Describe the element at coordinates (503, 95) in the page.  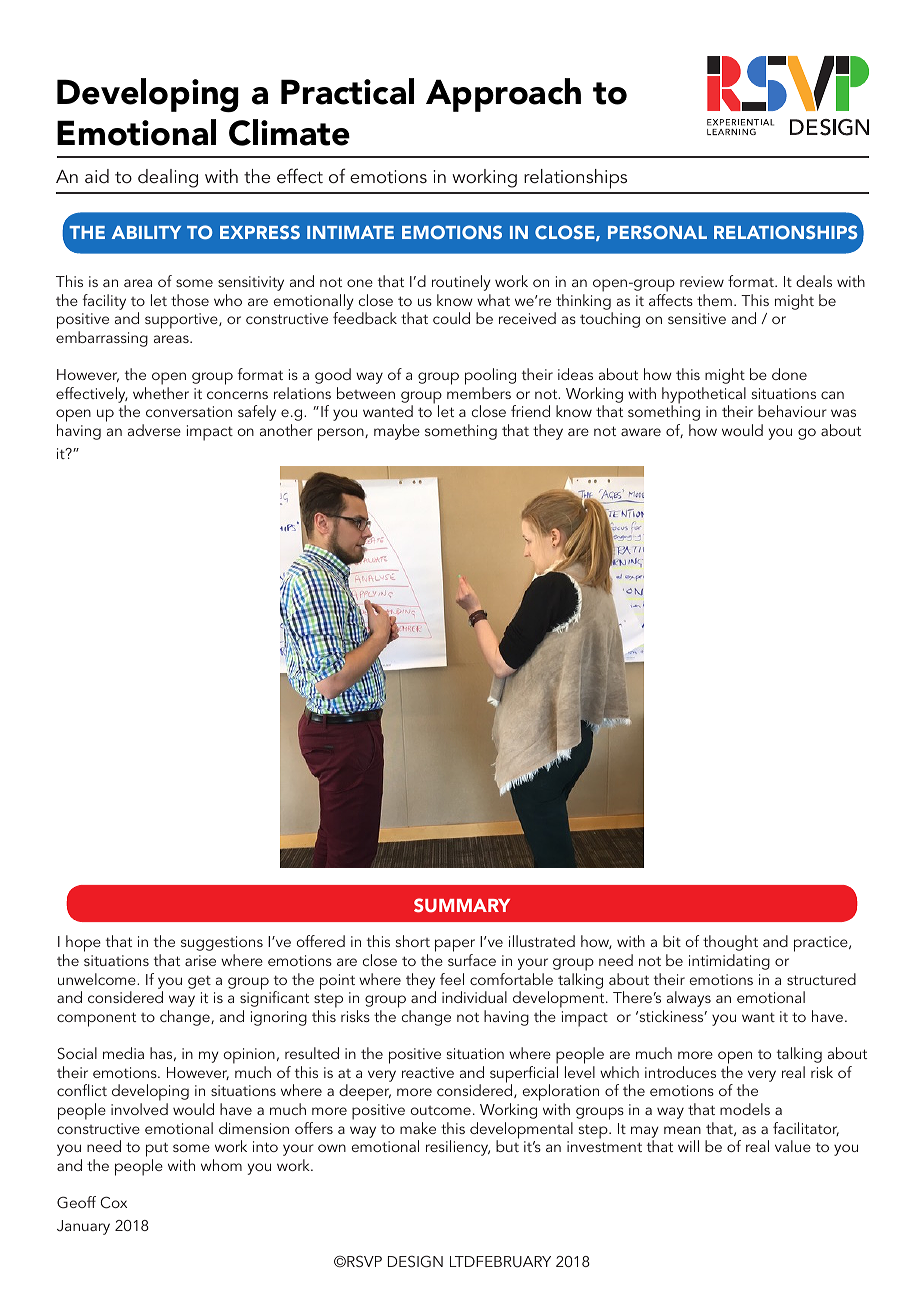
I see `Approach` at that location.
